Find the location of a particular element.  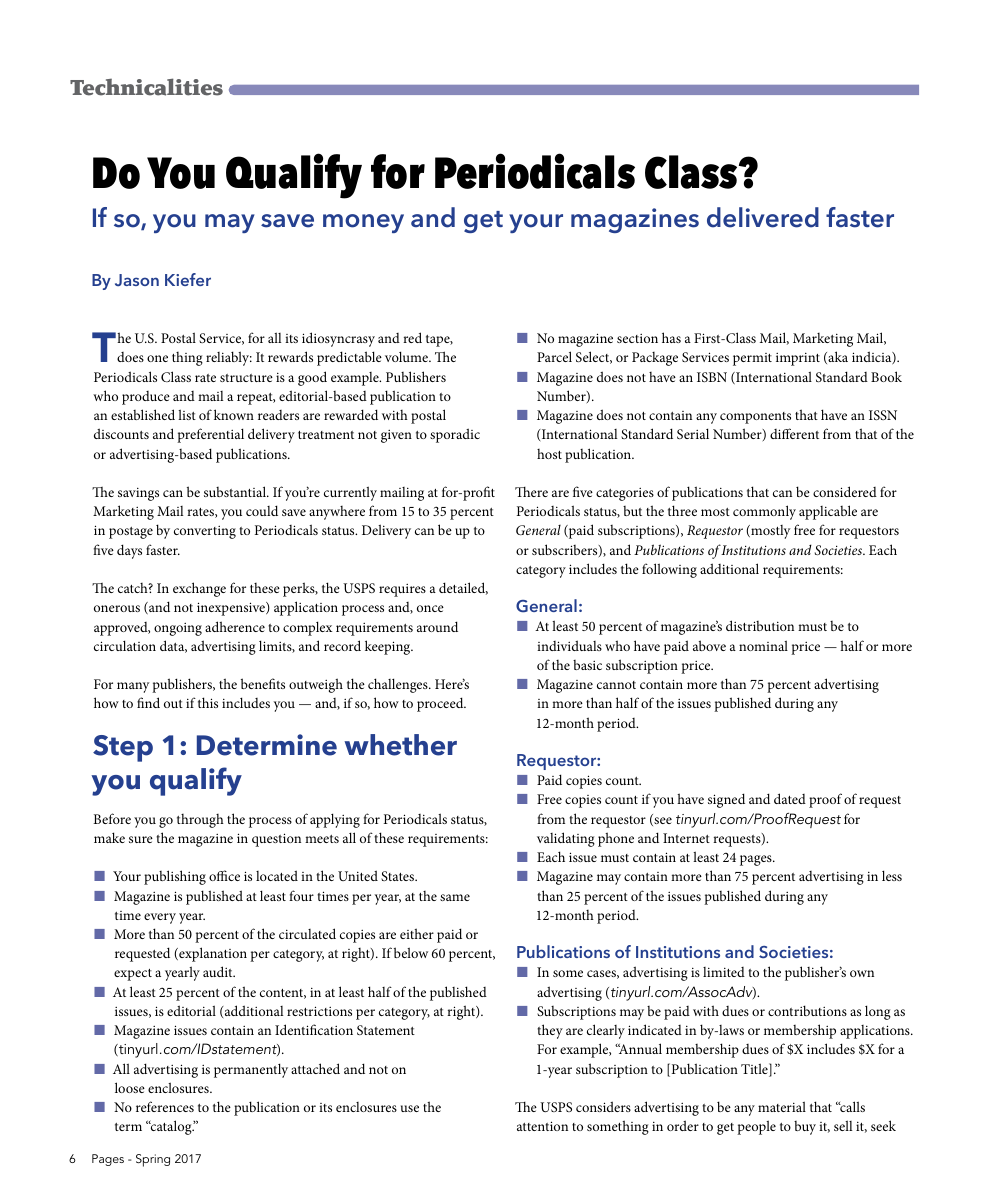

ongoing is located at coordinates (178, 629).
